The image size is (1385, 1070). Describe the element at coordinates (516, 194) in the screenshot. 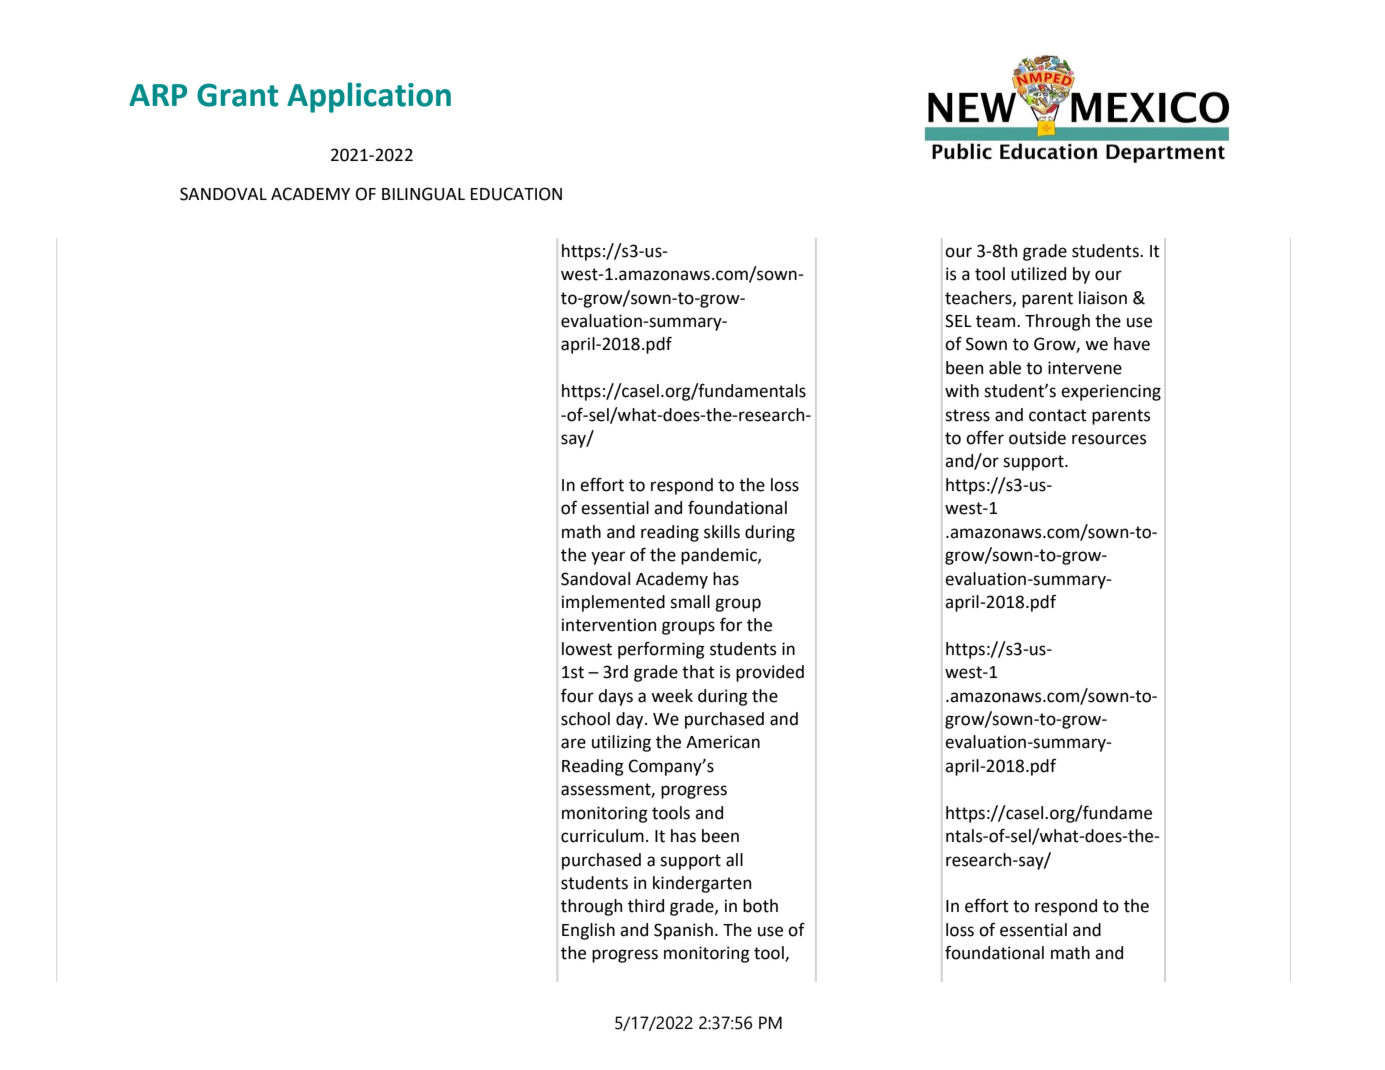

I see `EDUCATION` at that location.
